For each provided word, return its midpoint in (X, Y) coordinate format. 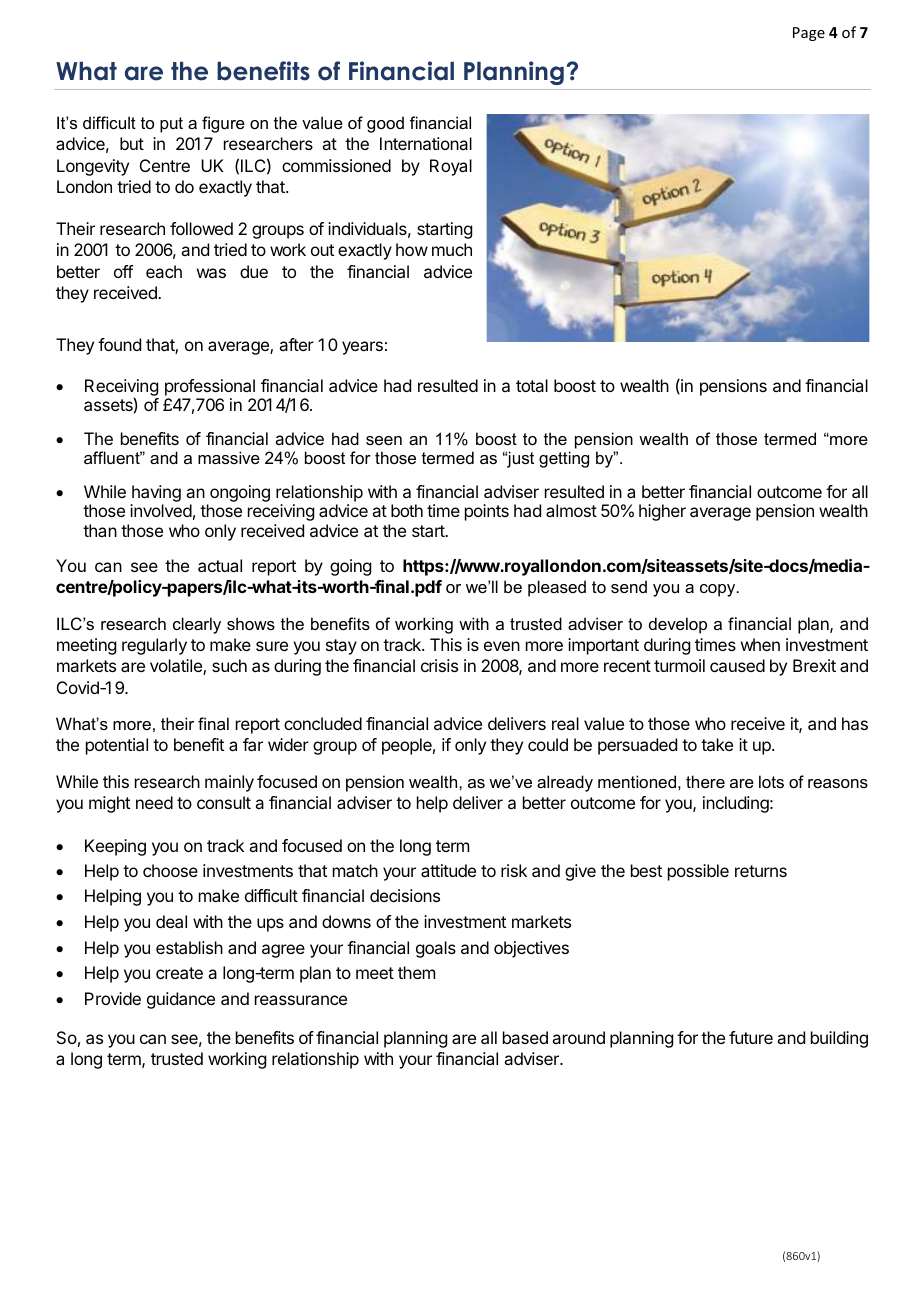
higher (662, 512)
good (385, 124)
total (532, 385)
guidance (181, 1000)
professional (210, 387)
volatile (177, 667)
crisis (439, 665)
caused (737, 665)
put (171, 125)
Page (809, 34)
